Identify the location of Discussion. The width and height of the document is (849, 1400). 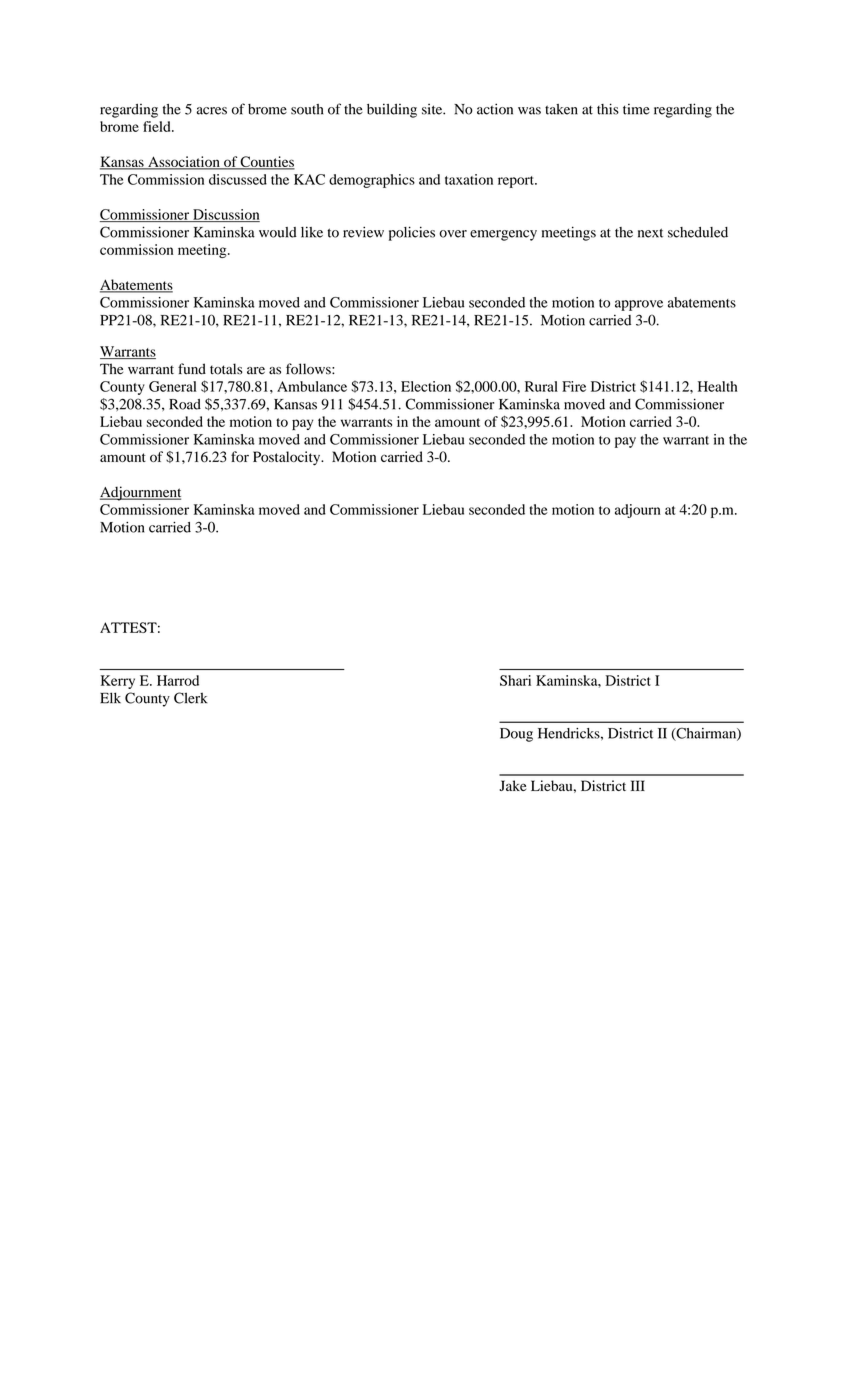
(225, 215).
